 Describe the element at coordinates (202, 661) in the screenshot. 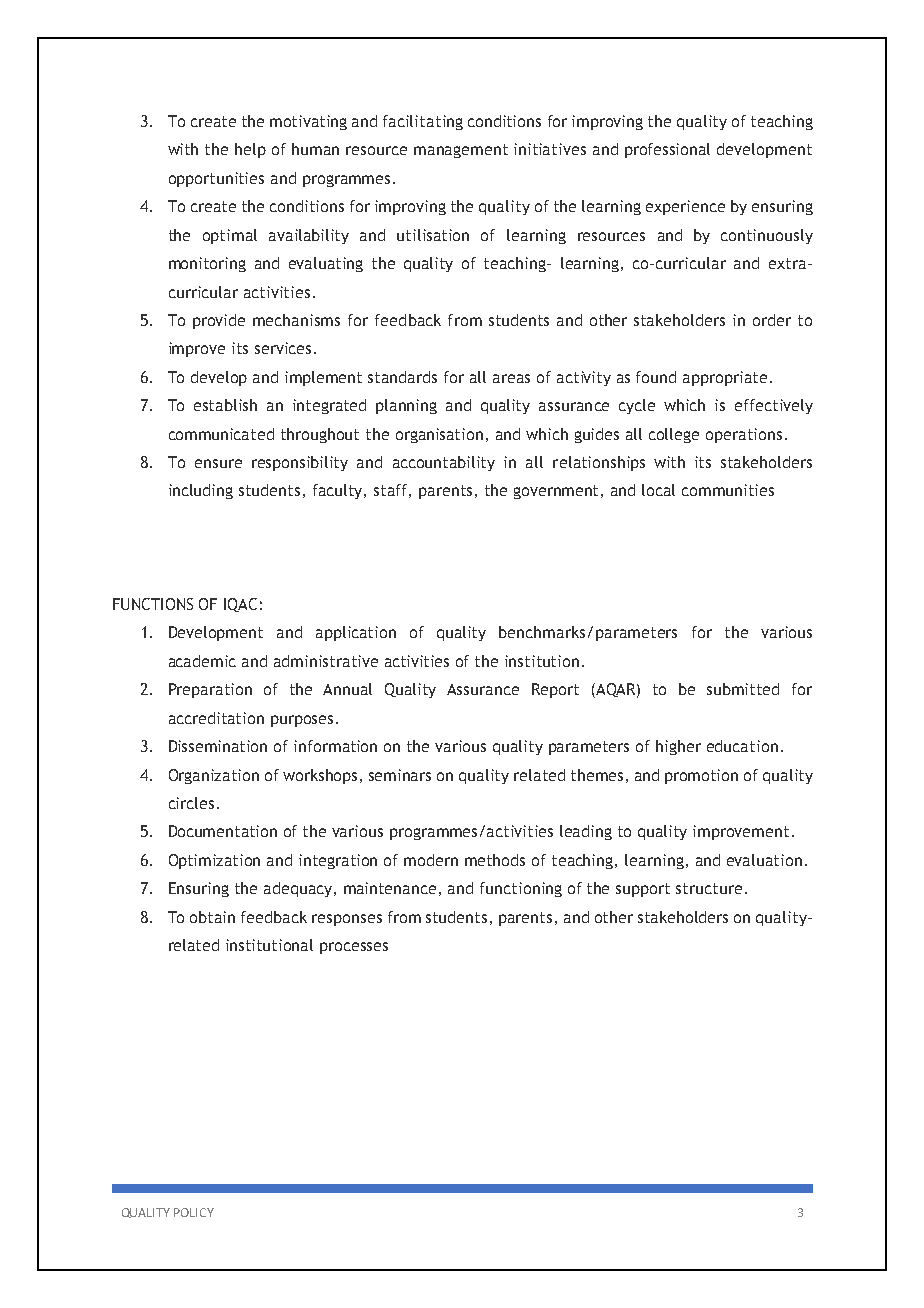

I see `academic` at that location.
